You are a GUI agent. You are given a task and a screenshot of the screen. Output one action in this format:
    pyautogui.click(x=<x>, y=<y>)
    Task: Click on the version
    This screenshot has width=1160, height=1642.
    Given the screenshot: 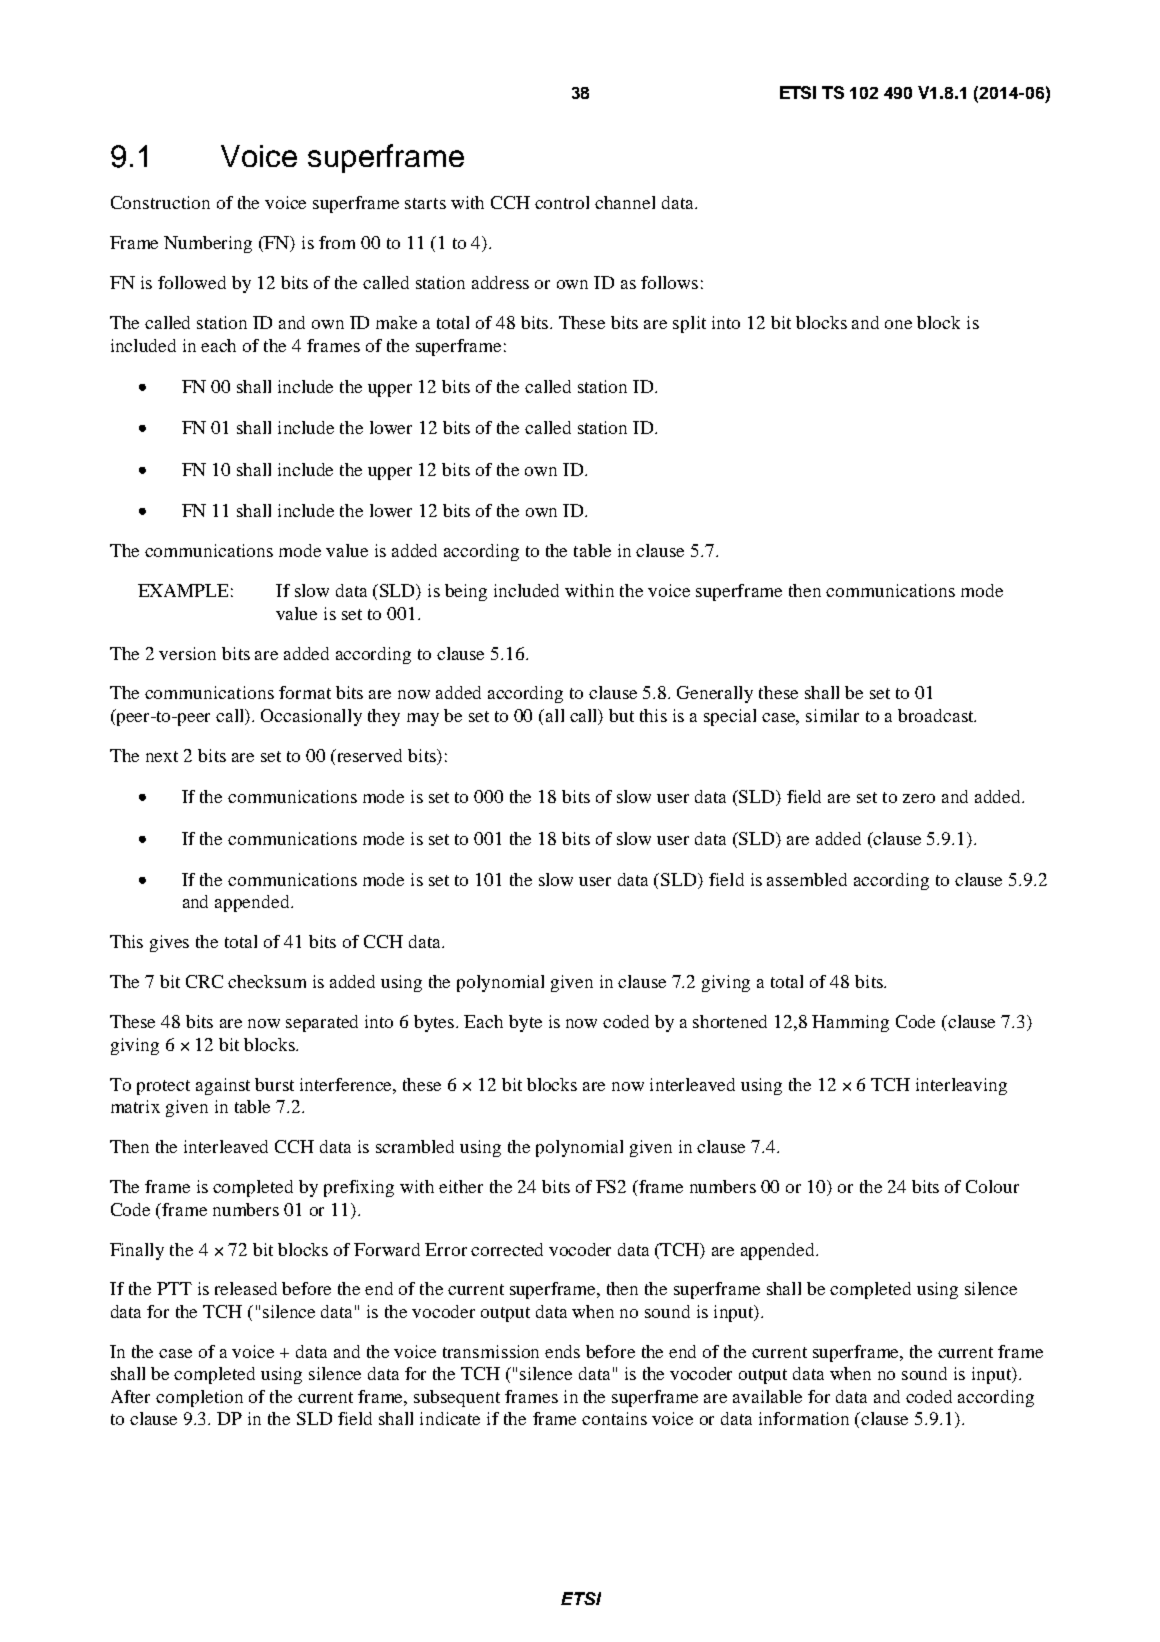 What is the action you would take?
    pyautogui.click(x=187, y=653)
